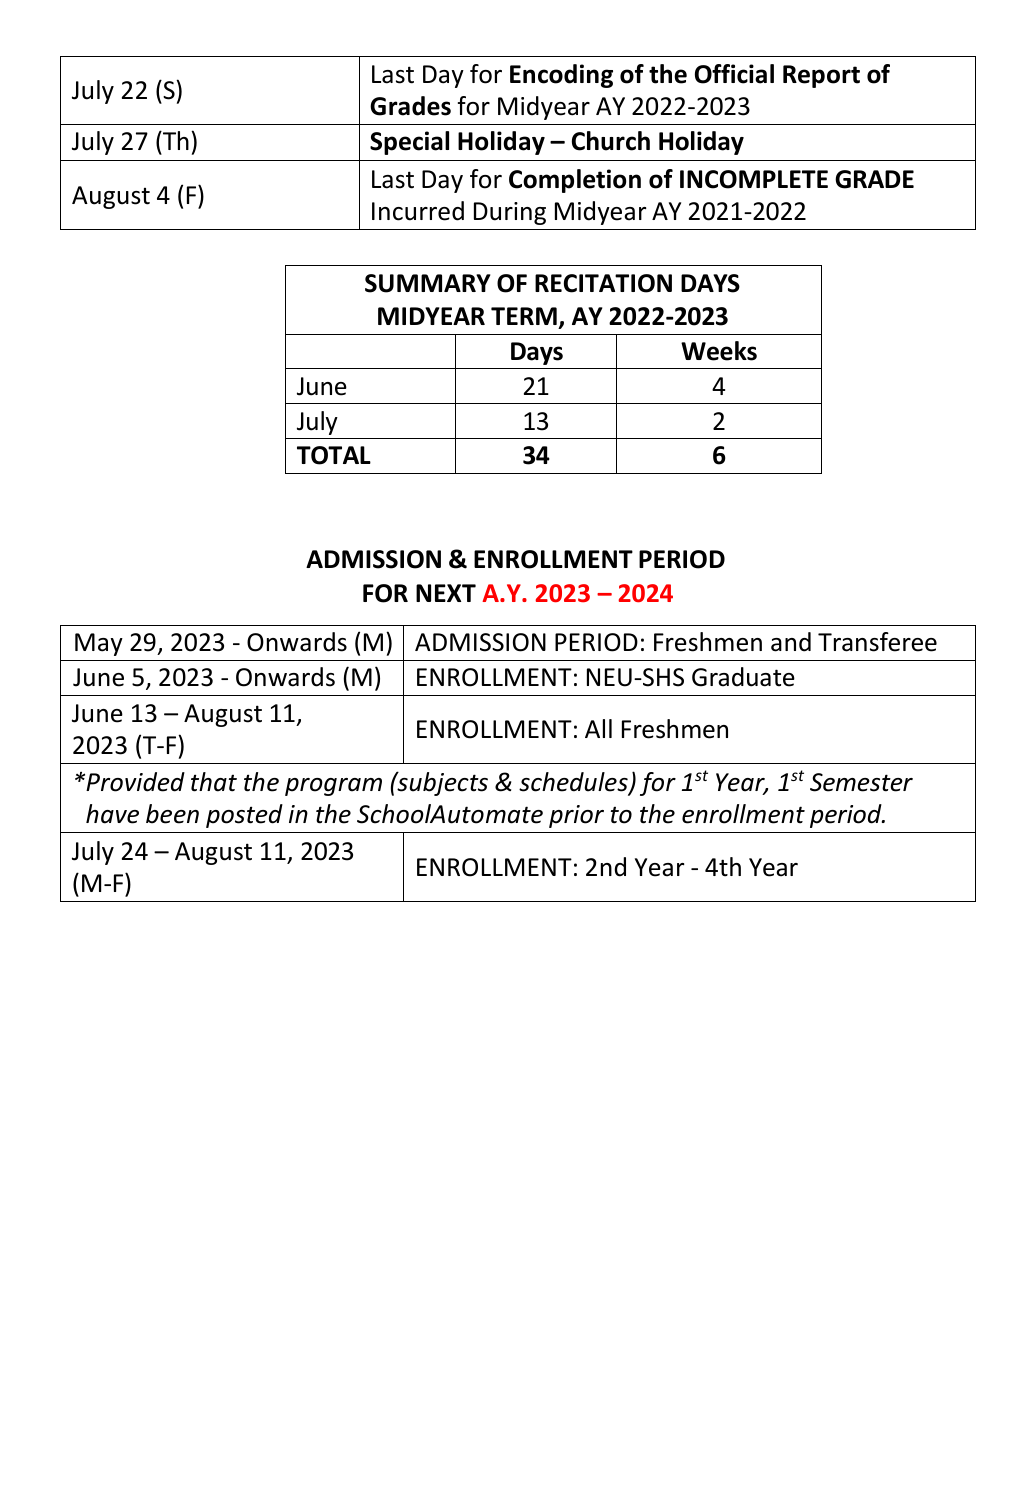 The width and height of the screenshot is (1036, 1501). I want to click on Special, so click(409, 143).
